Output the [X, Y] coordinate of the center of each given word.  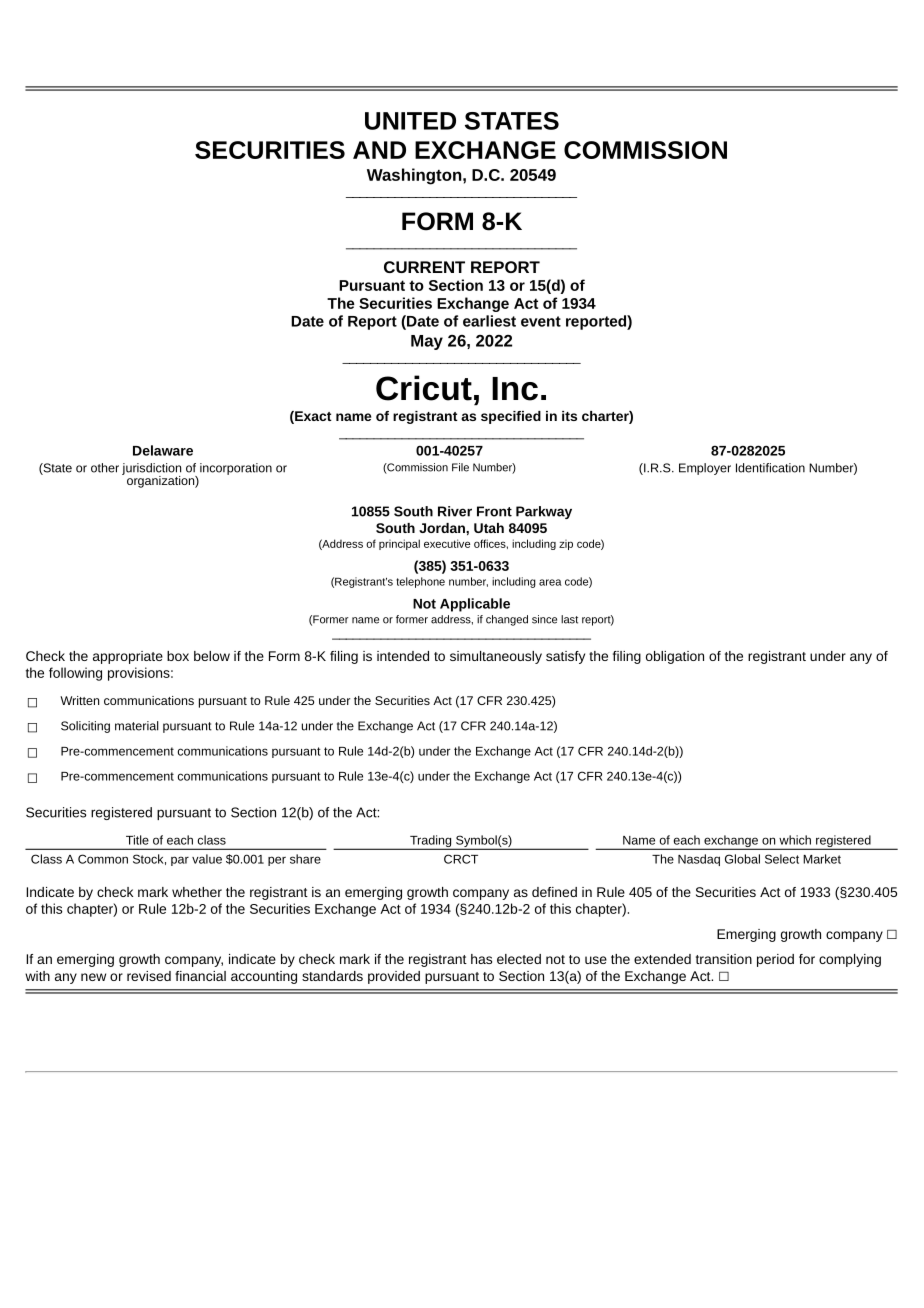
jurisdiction [151, 470]
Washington [415, 176]
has [481, 959]
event [541, 321]
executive [447, 543]
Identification [770, 468]
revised [149, 976]
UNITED [410, 121]
